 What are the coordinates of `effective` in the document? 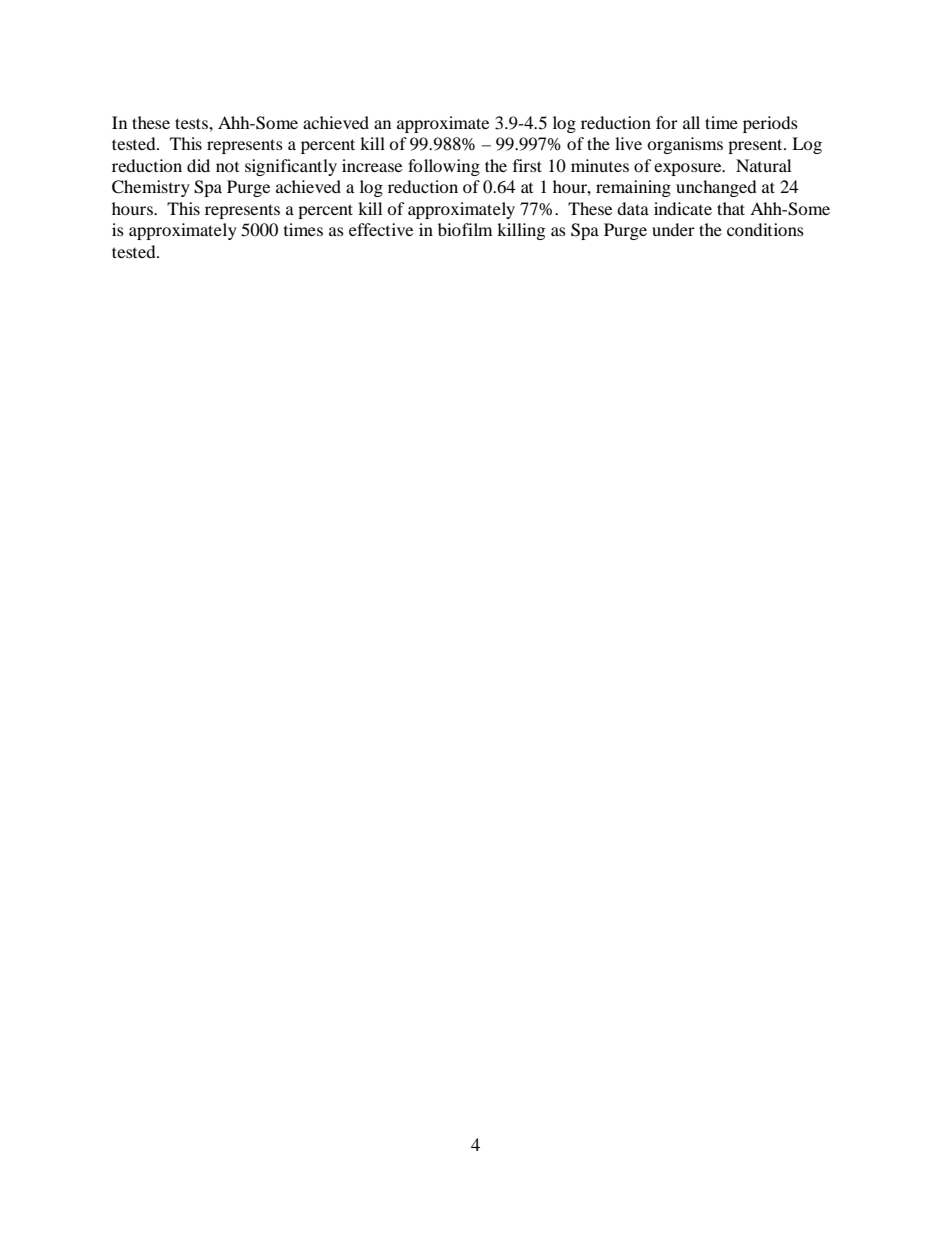 It's located at (381, 229).
